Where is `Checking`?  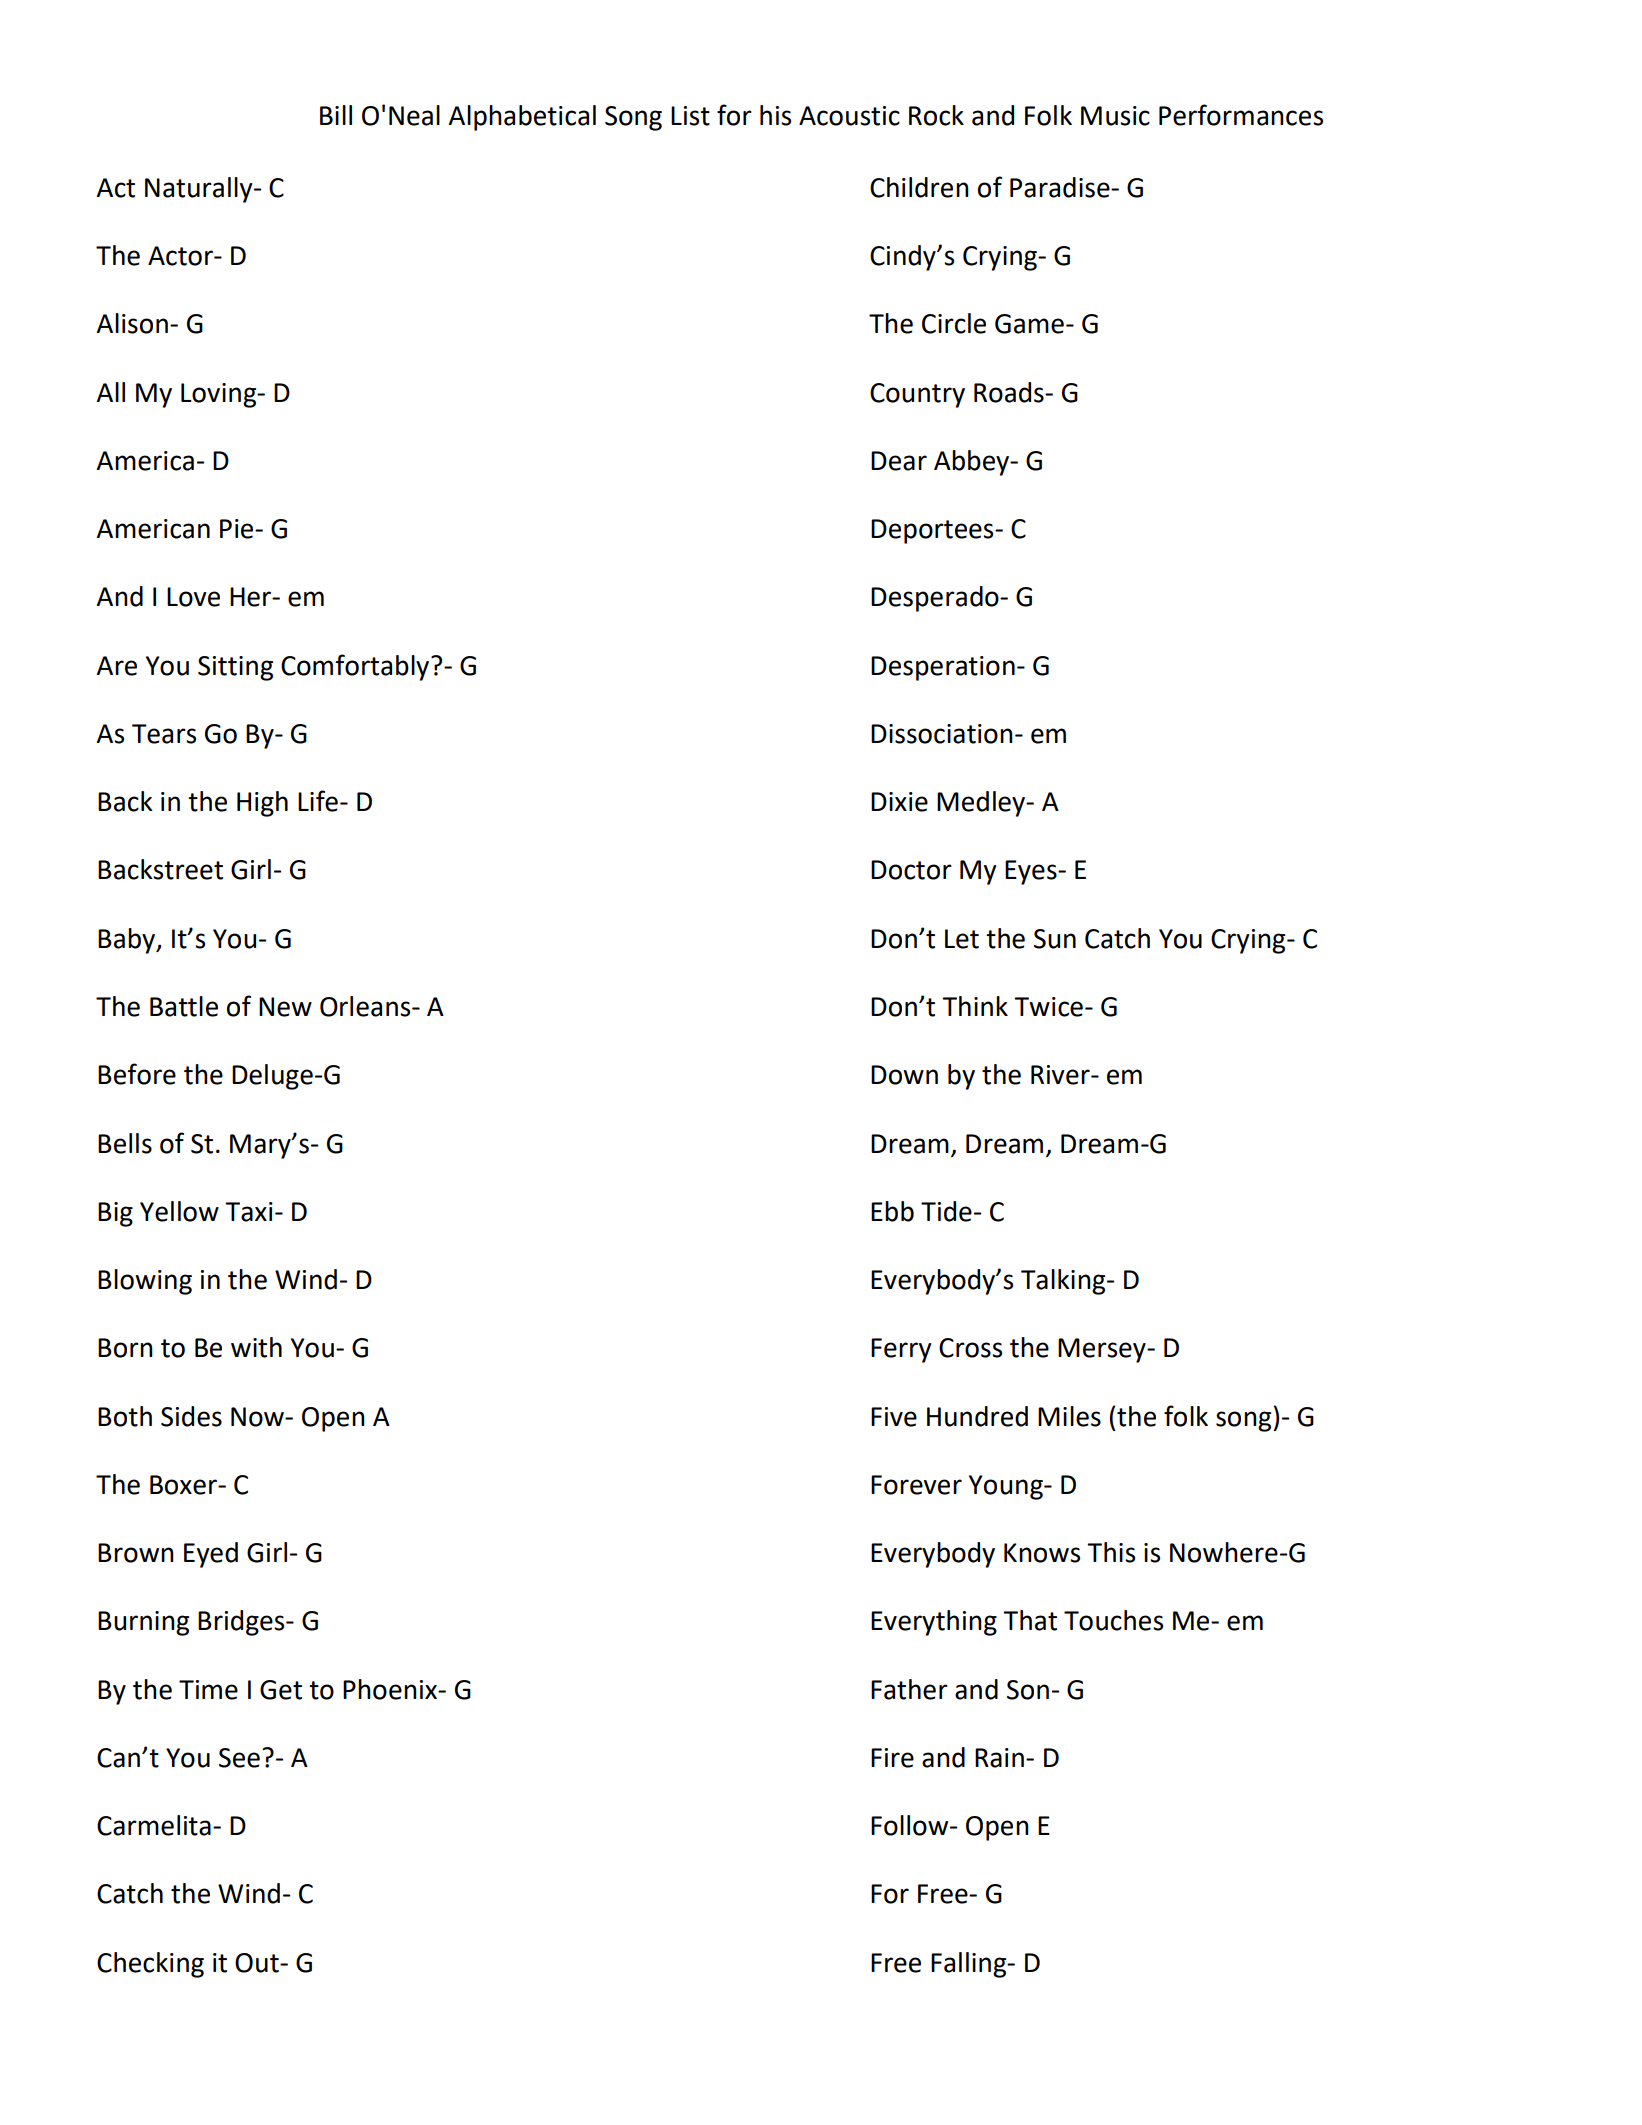
Checking is located at coordinates (150, 1965).
